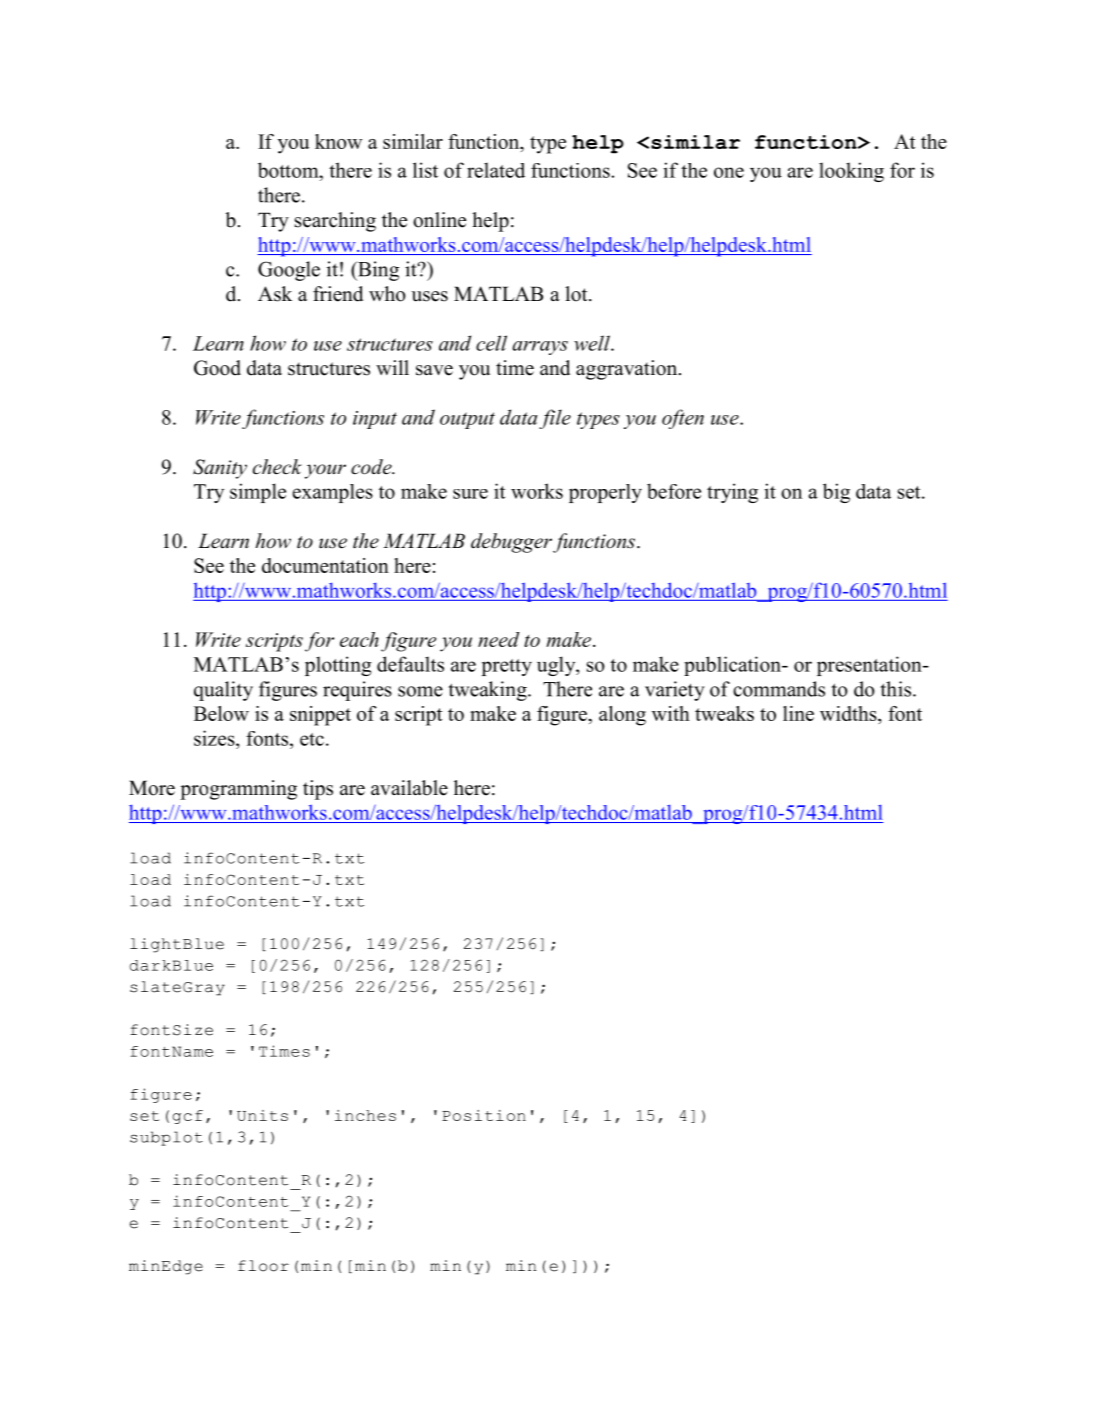 This image has height=1417, width=1095. I want to click on arrays, so click(540, 348).
